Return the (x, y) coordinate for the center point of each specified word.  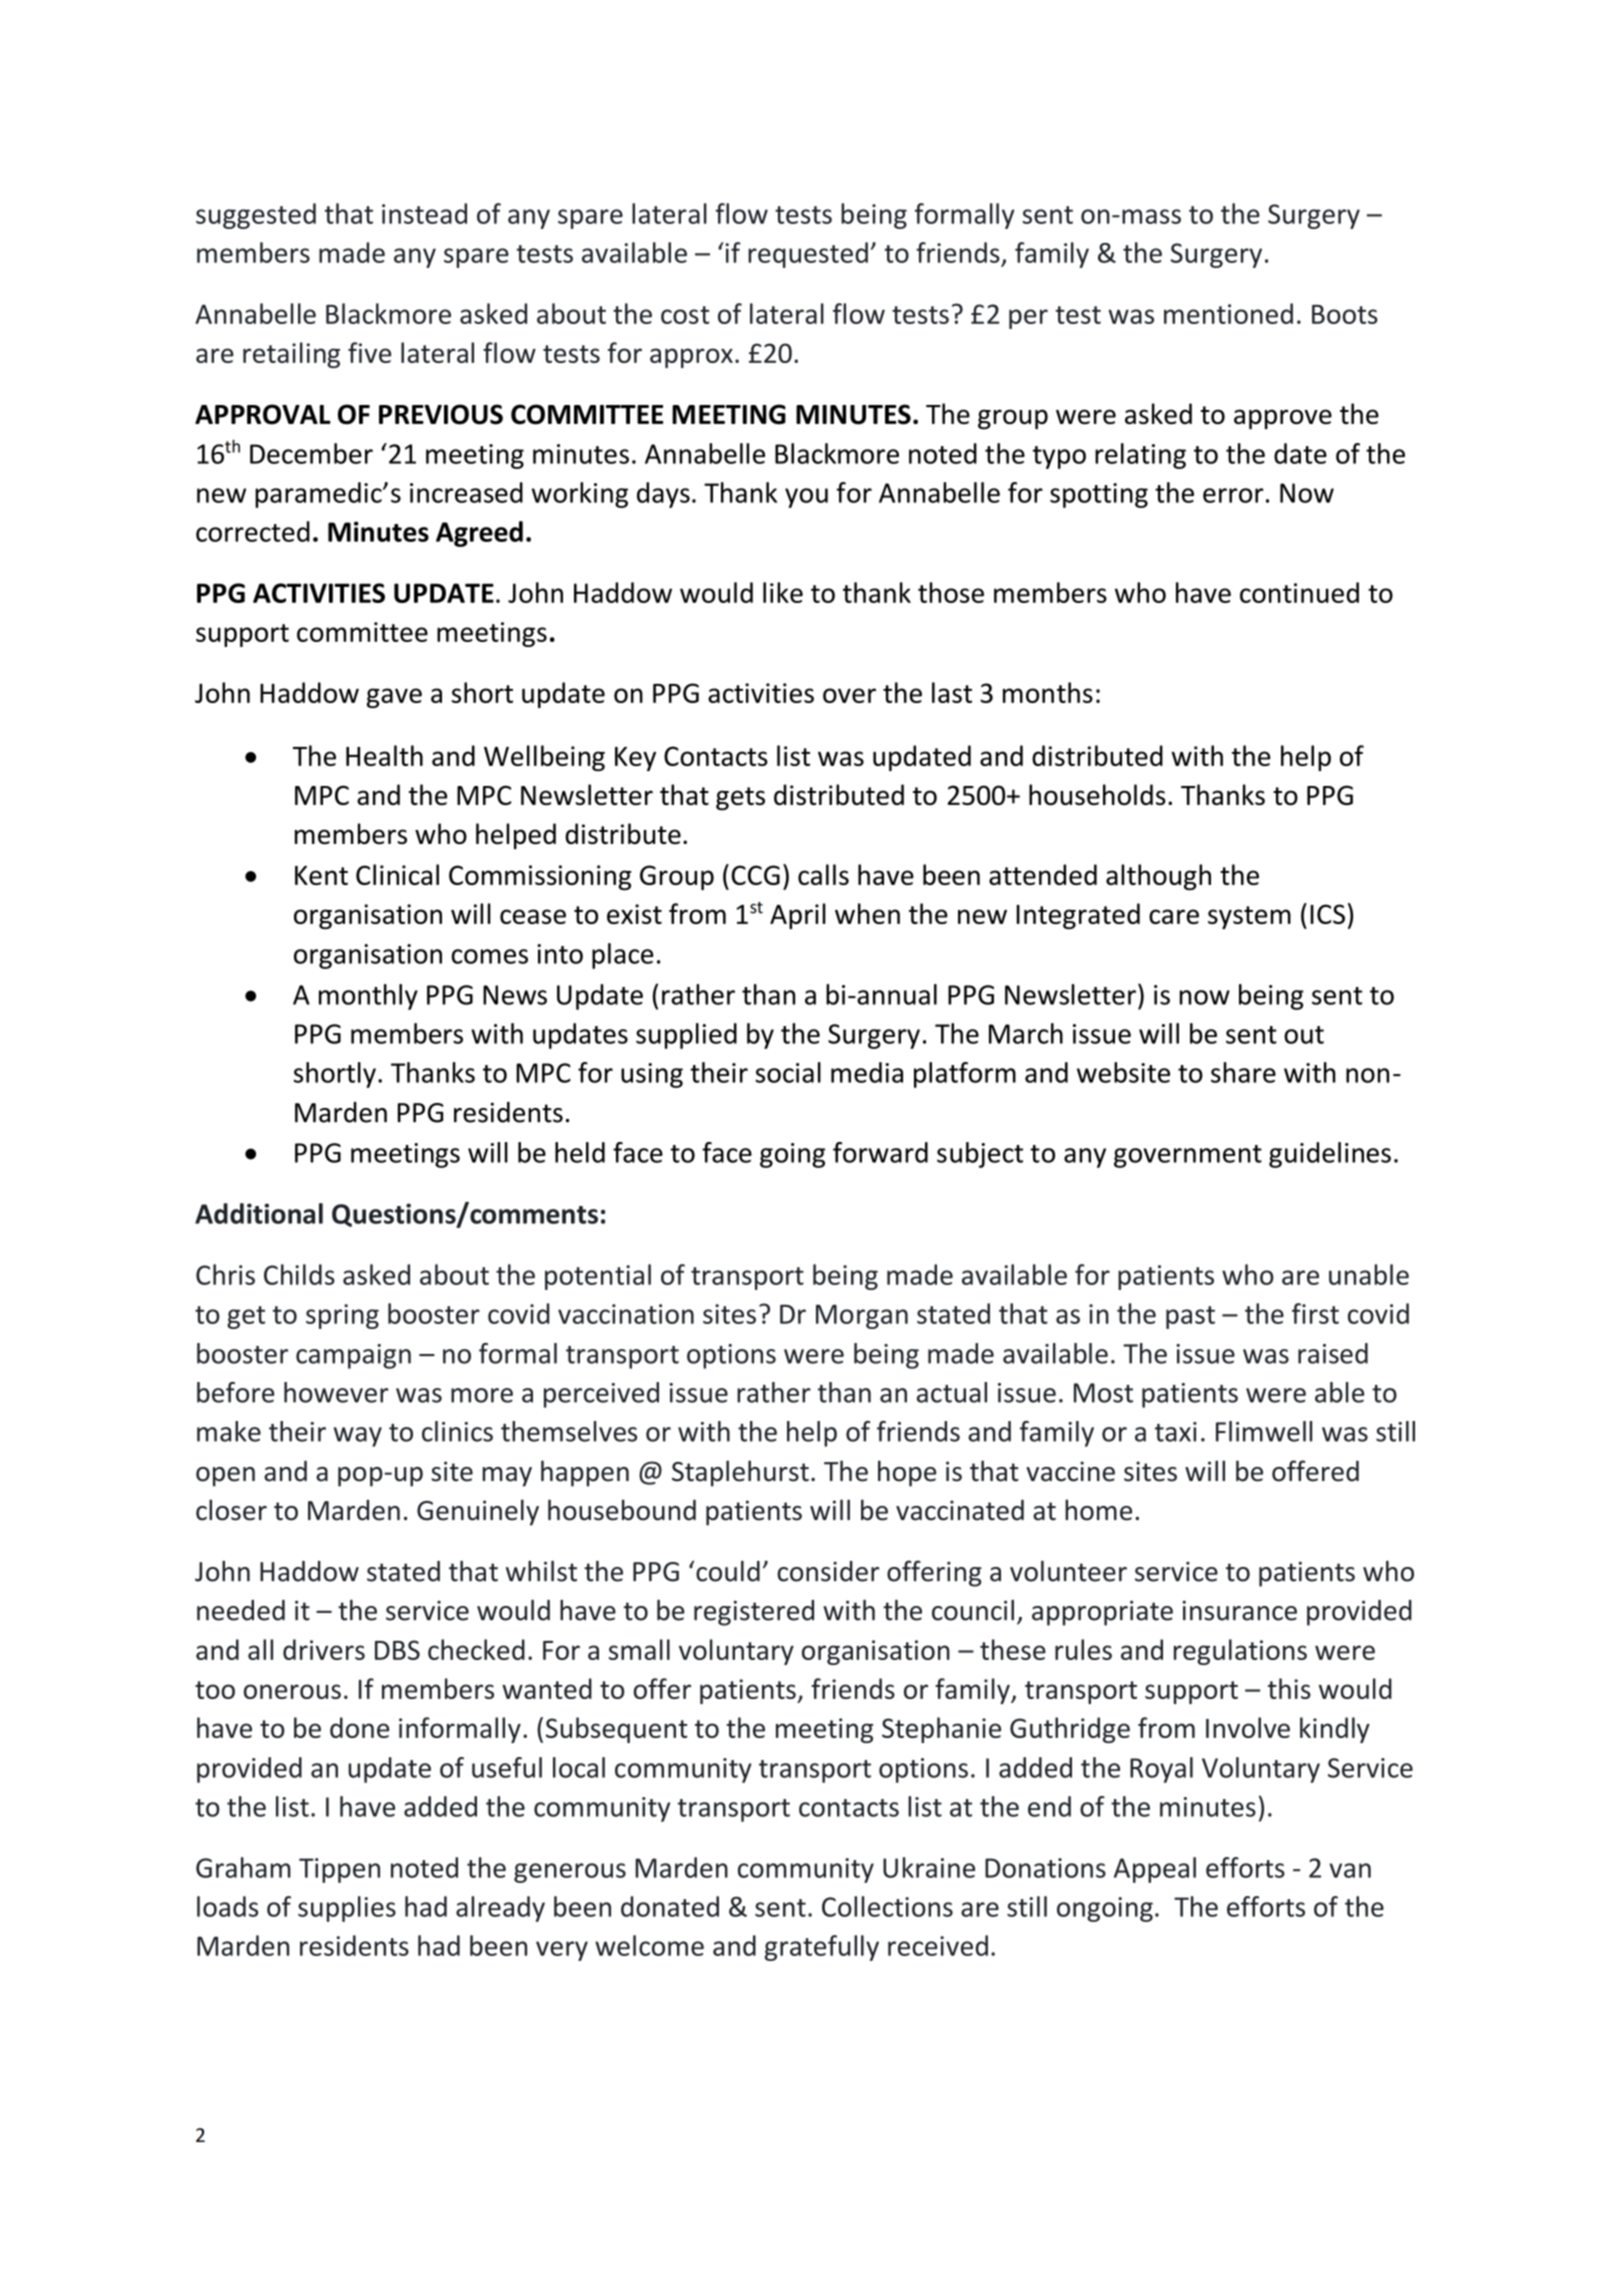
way (358, 1437)
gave (394, 698)
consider (828, 1571)
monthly (368, 997)
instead (424, 213)
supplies (347, 1909)
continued (1299, 592)
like (783, 592)
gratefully (822, 1948)
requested (808, 255)
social (788, 1072)
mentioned (1228, 313)
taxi (1176, 1432)
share (1243, 1072)
